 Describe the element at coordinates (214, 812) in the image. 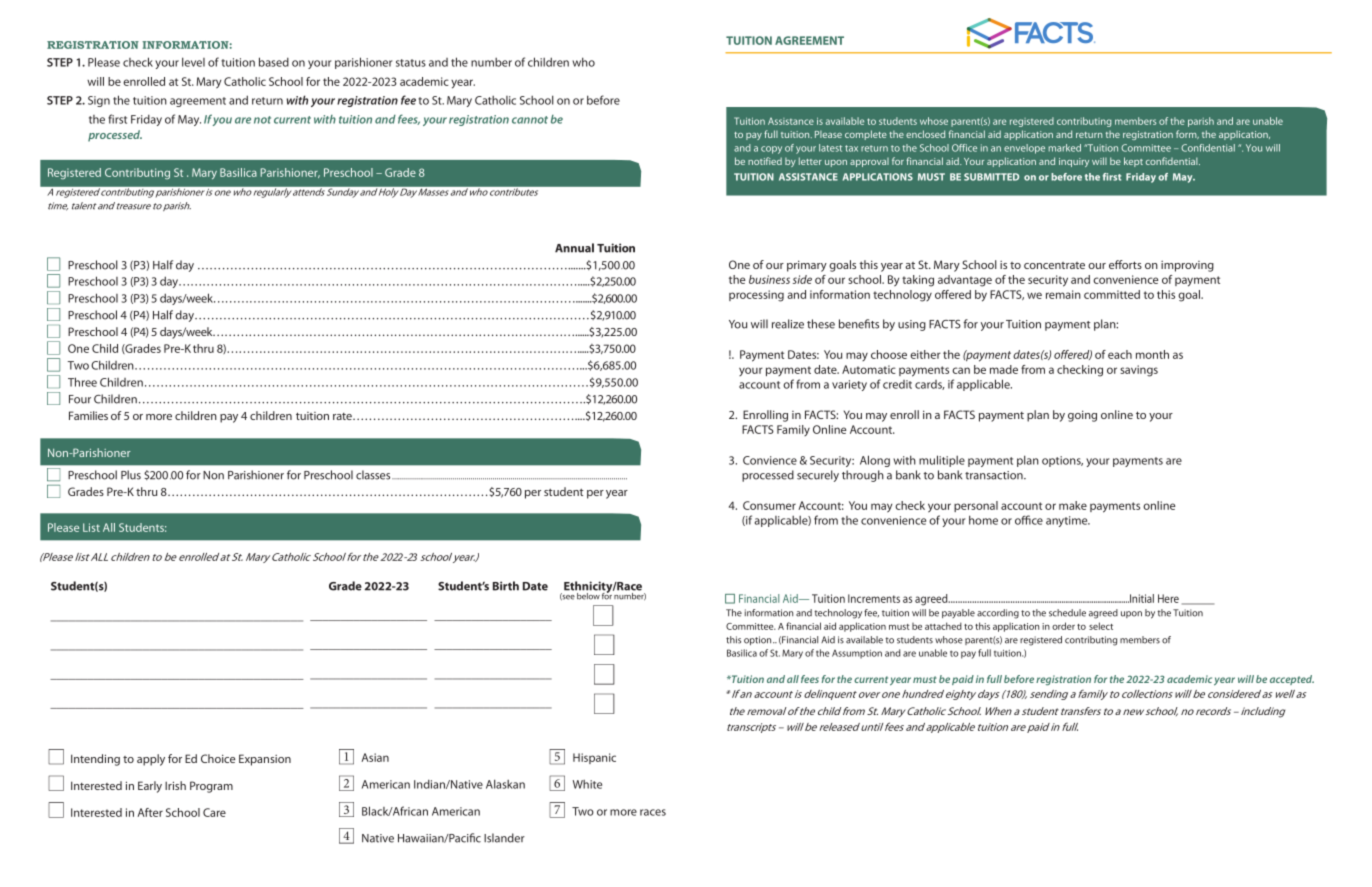

I see `Care` at that location.
